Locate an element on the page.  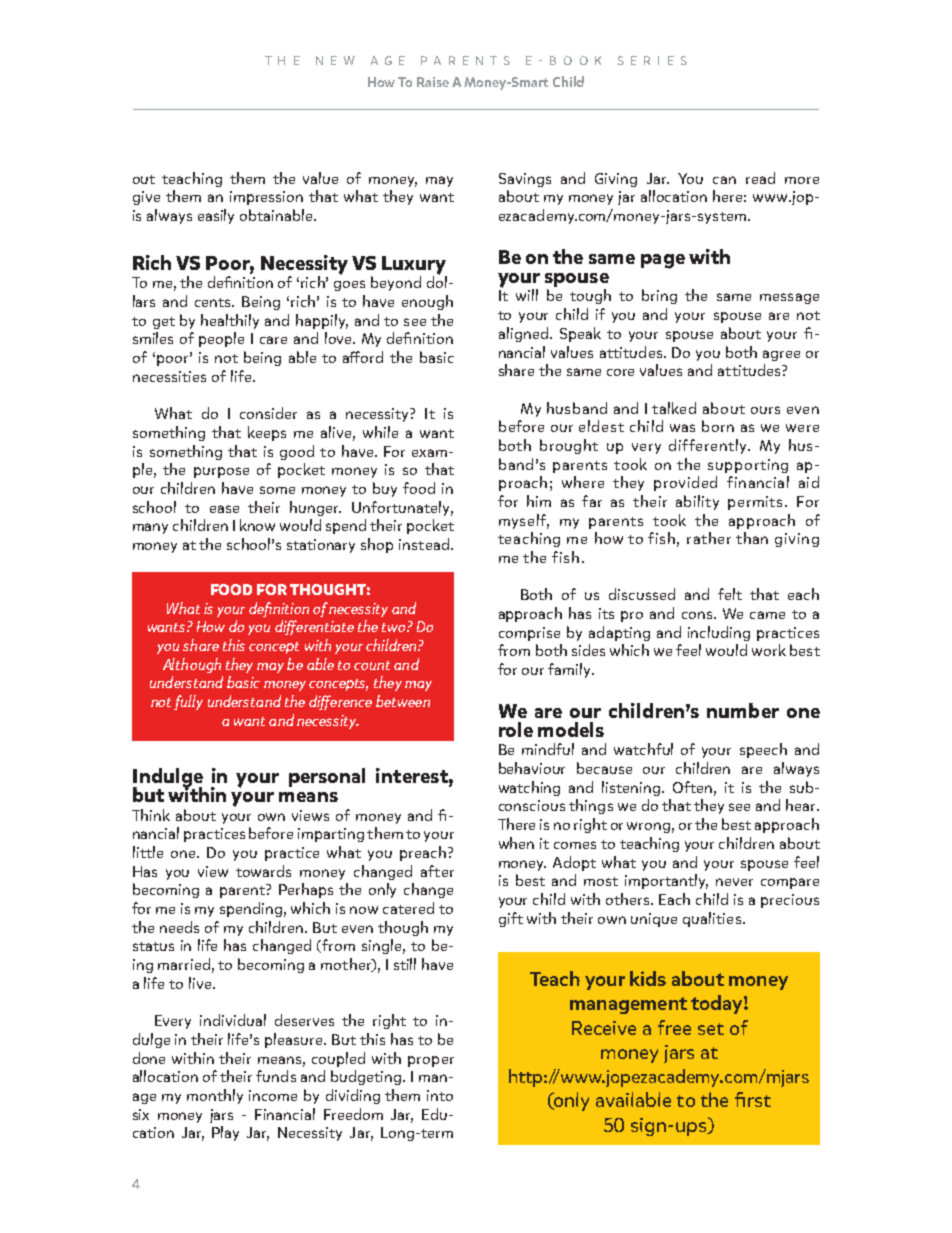
impression is located at coordinates (266, 198).
